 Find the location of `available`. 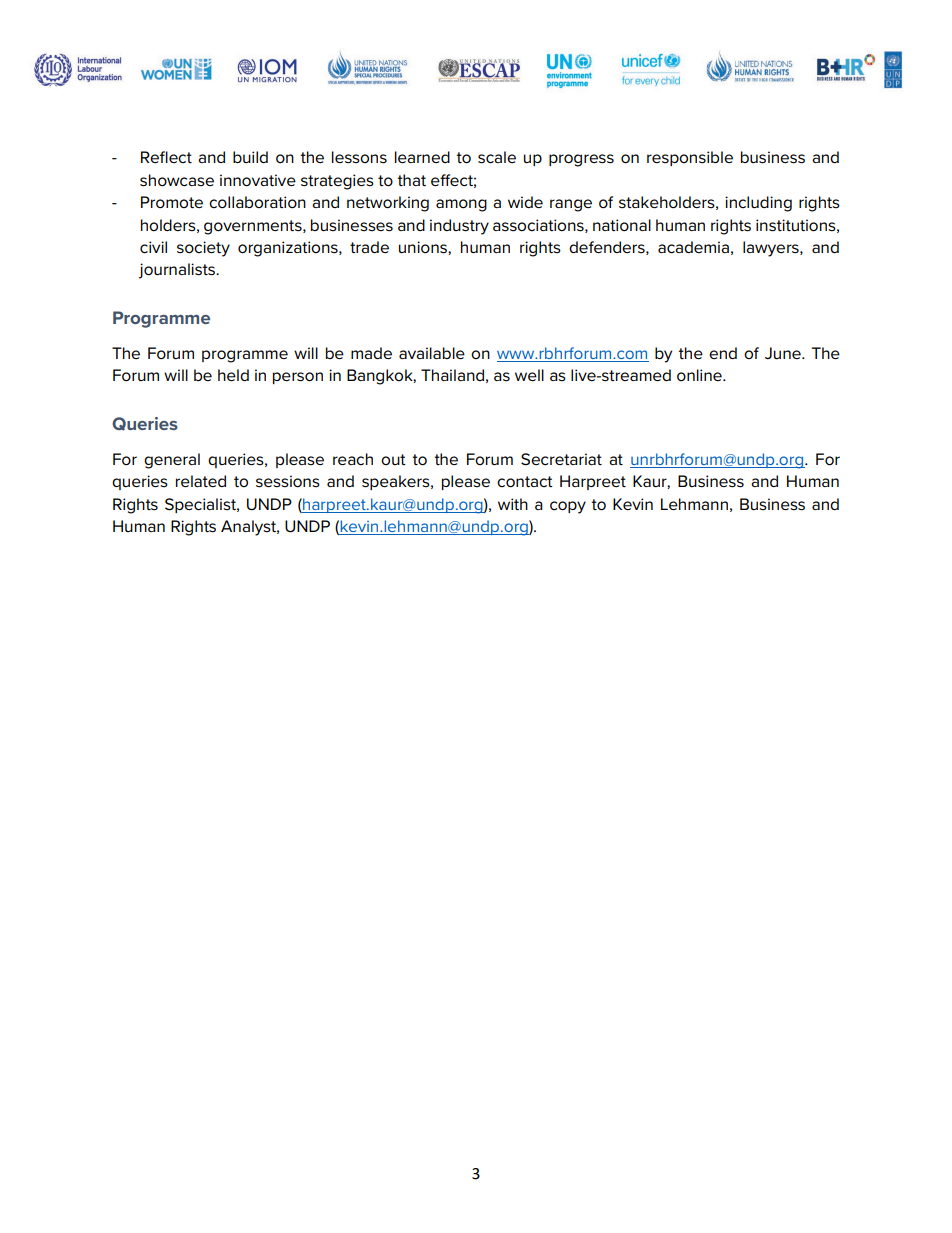

available is located at coordinates (432, 353).
